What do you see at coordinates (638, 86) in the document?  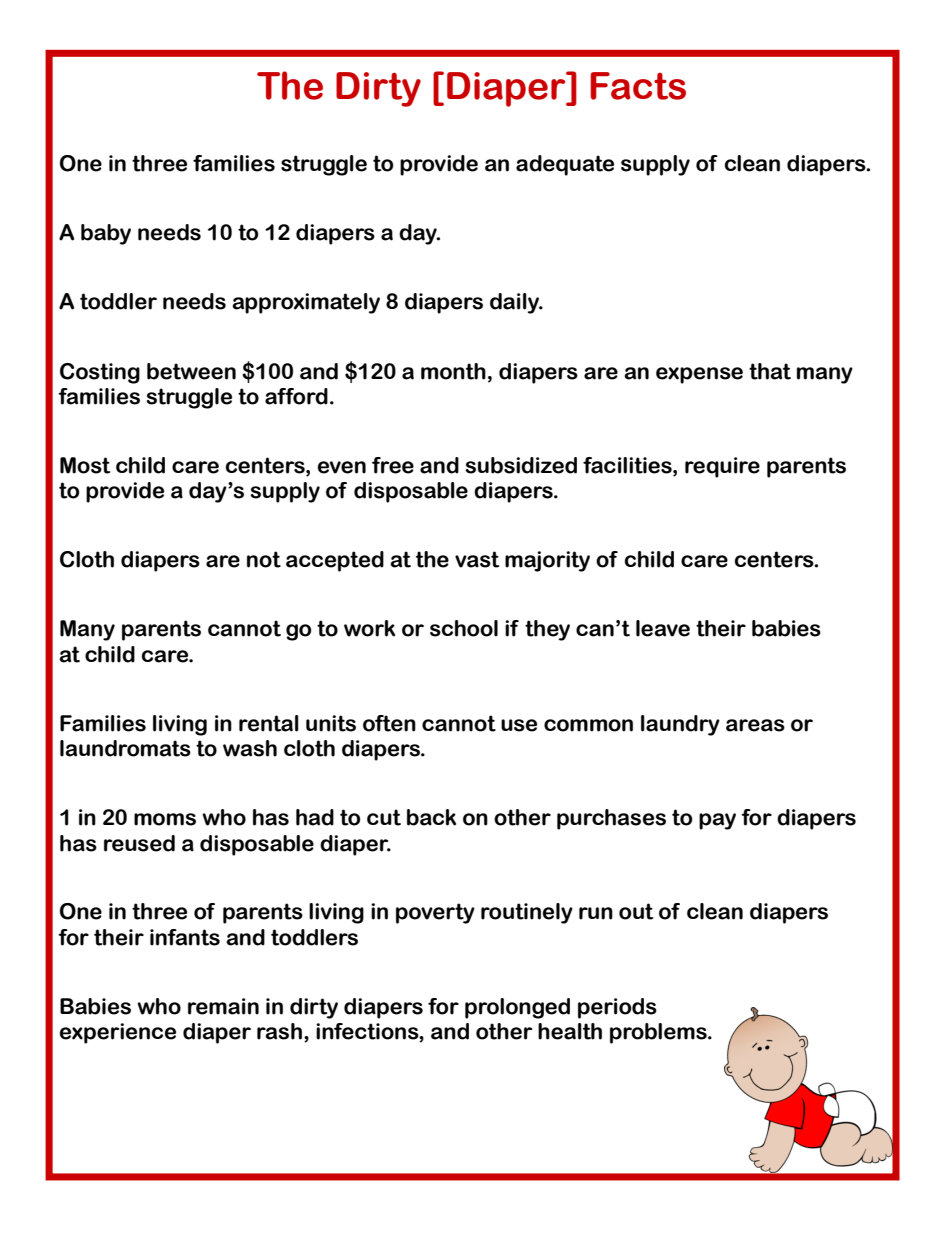 I see `Facts` at bounding box center [638, 86].
